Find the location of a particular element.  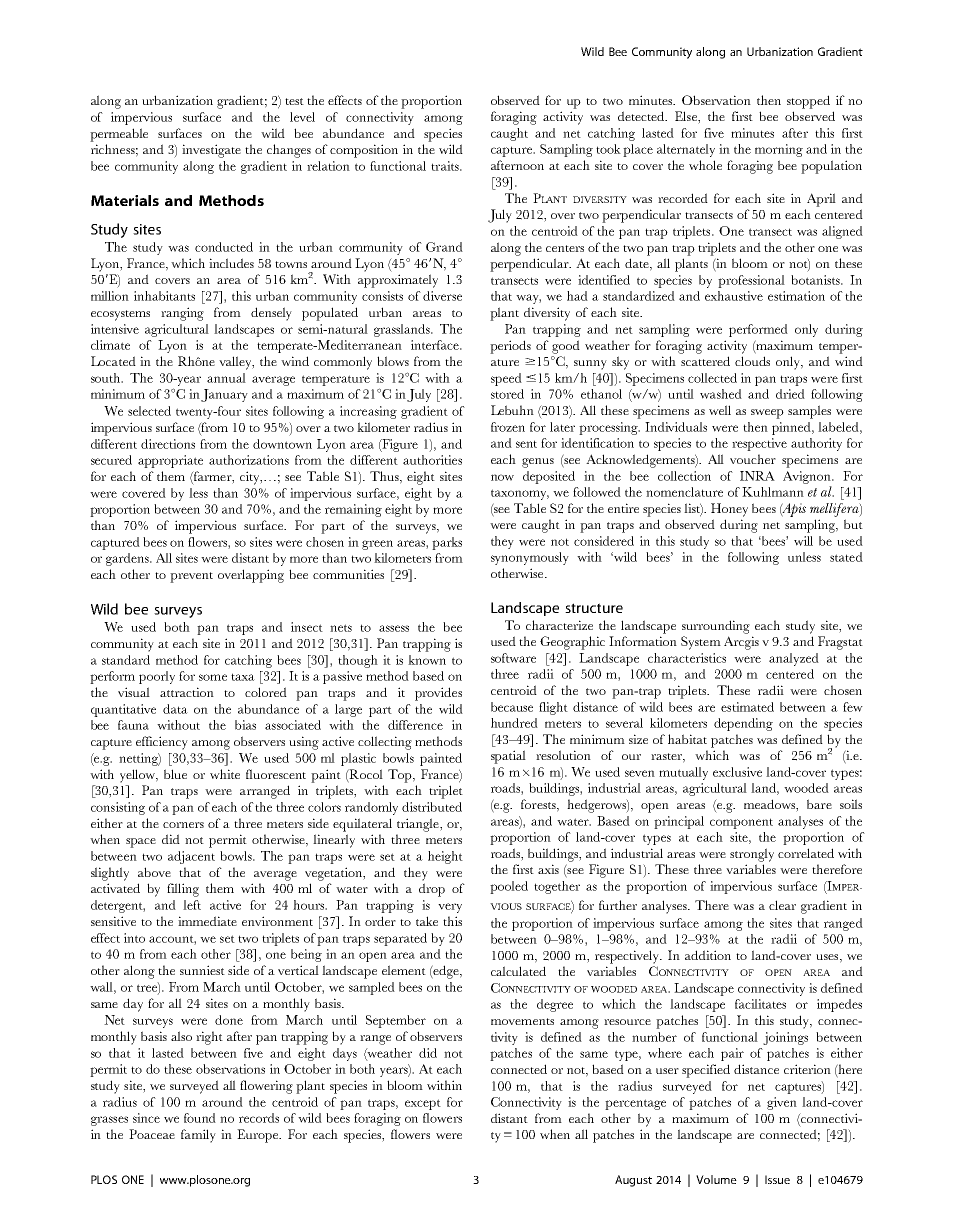

family is located at coordinates (198, 1136).
